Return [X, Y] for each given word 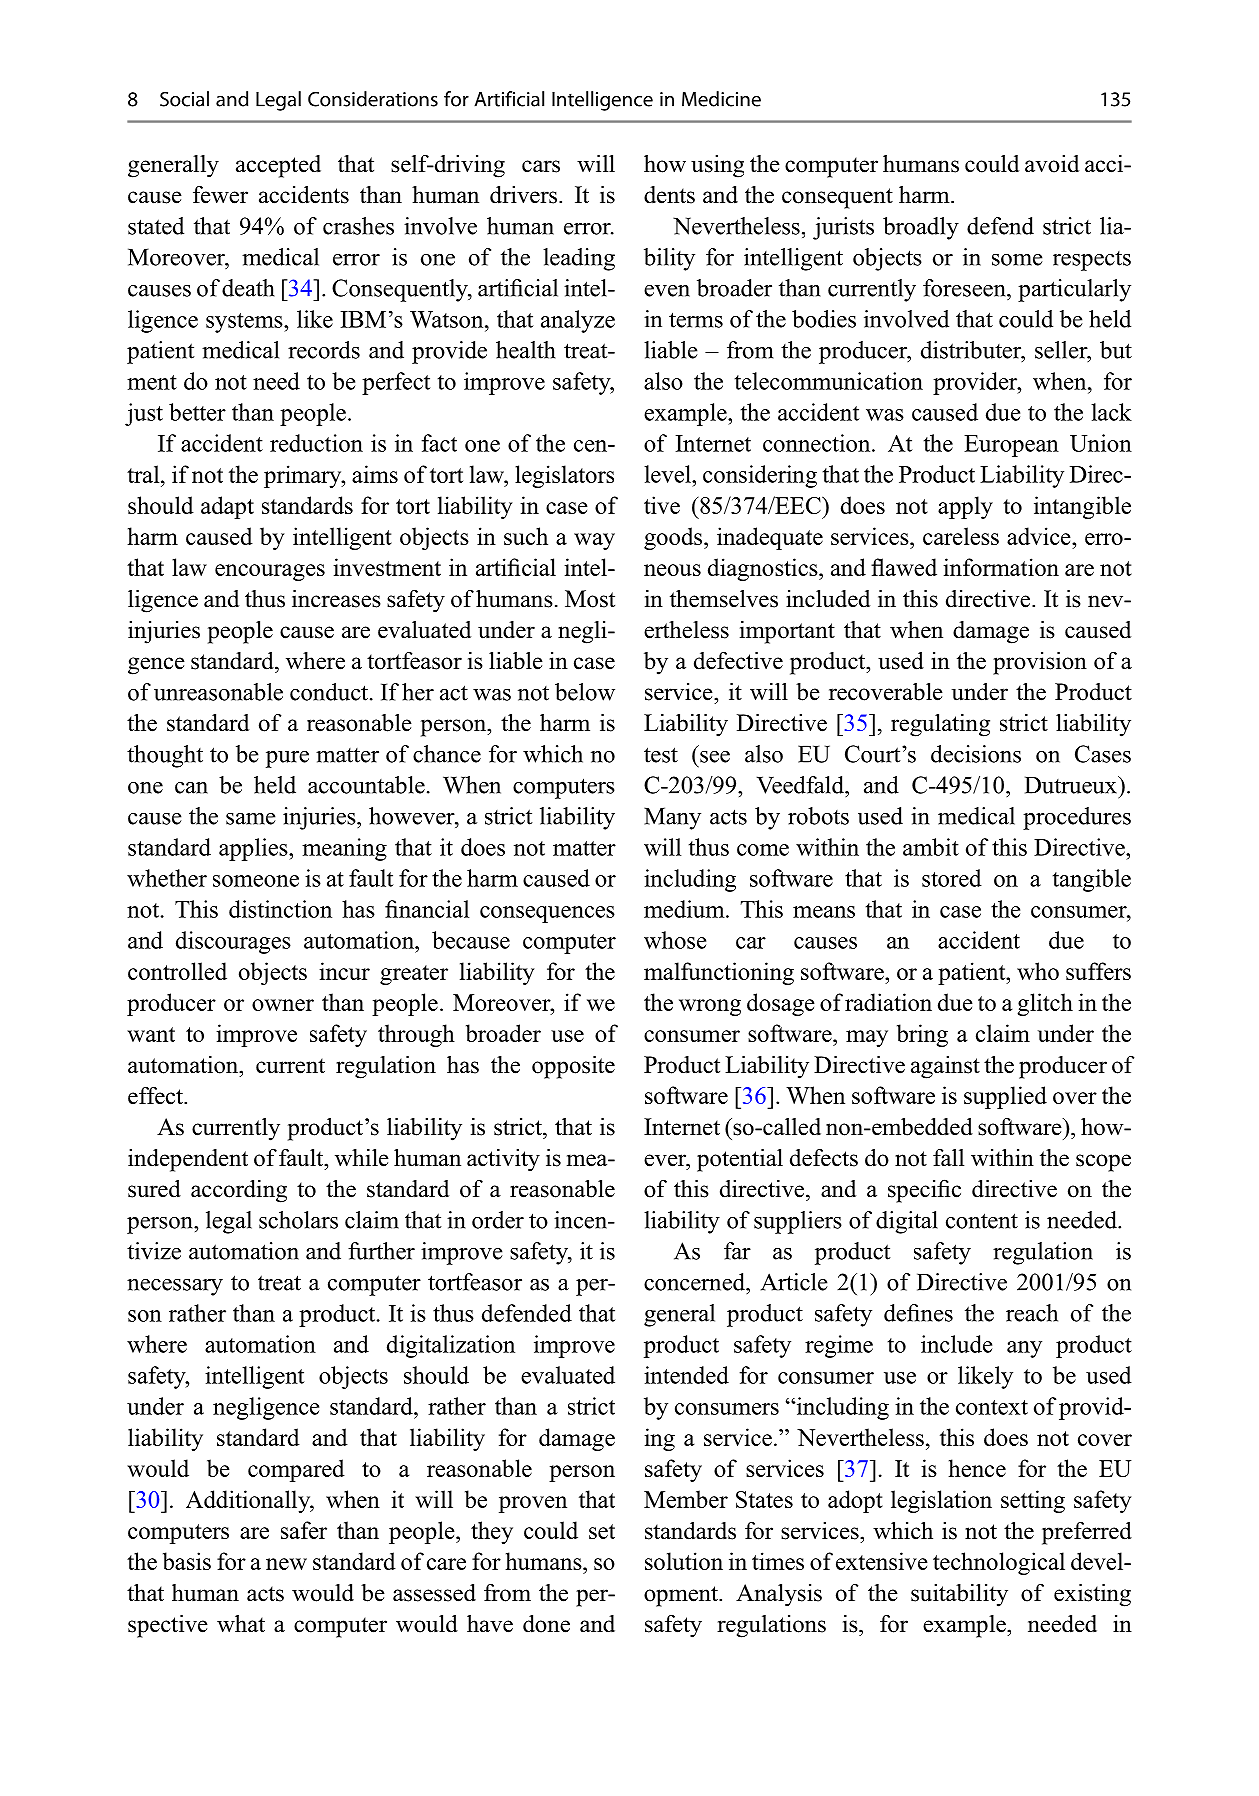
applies [254, 849]
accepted [278, 166]
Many [672, 818]
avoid [1052, 164]
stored [952, 878]
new [286, 1564]
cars [541, 166]
